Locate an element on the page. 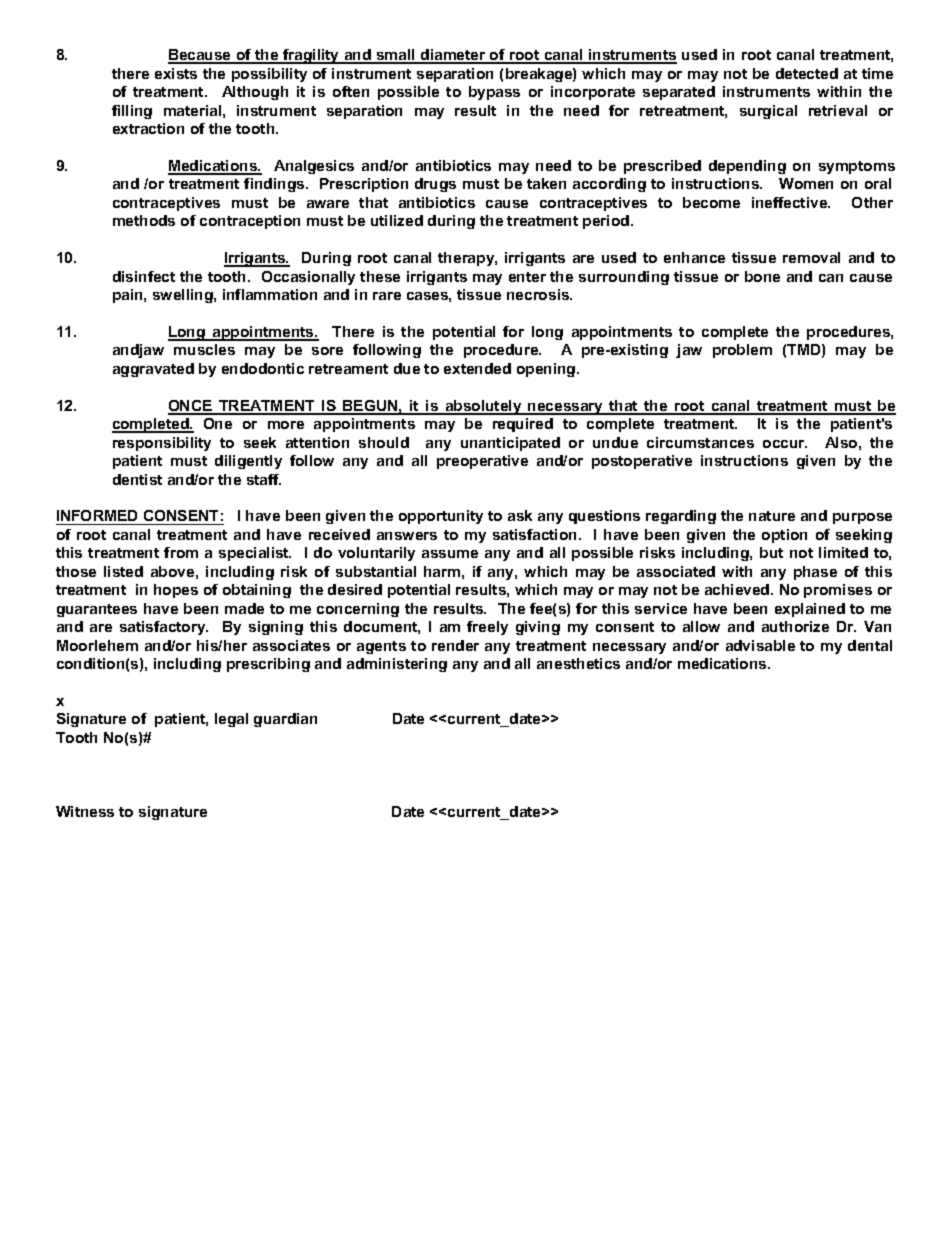  Witness is located at coordinates (85, 811).
